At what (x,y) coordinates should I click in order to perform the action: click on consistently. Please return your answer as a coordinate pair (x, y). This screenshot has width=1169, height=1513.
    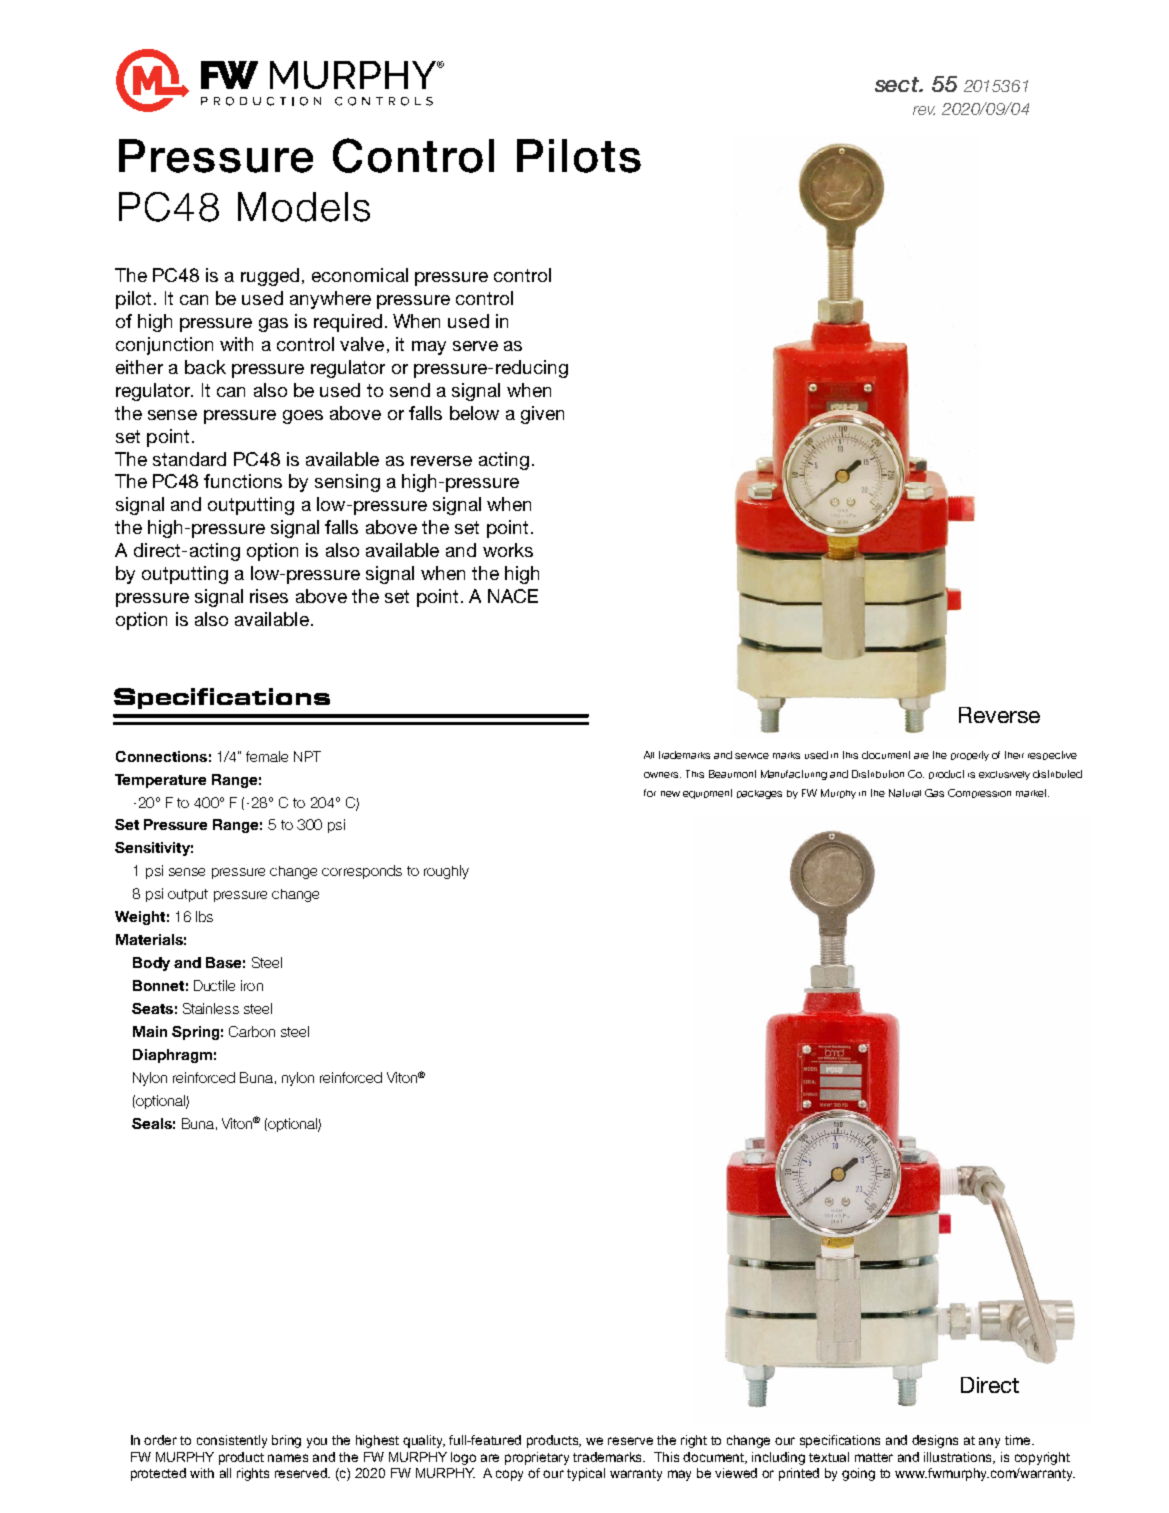
    Looking at the image, I should click on (232, 1441).
